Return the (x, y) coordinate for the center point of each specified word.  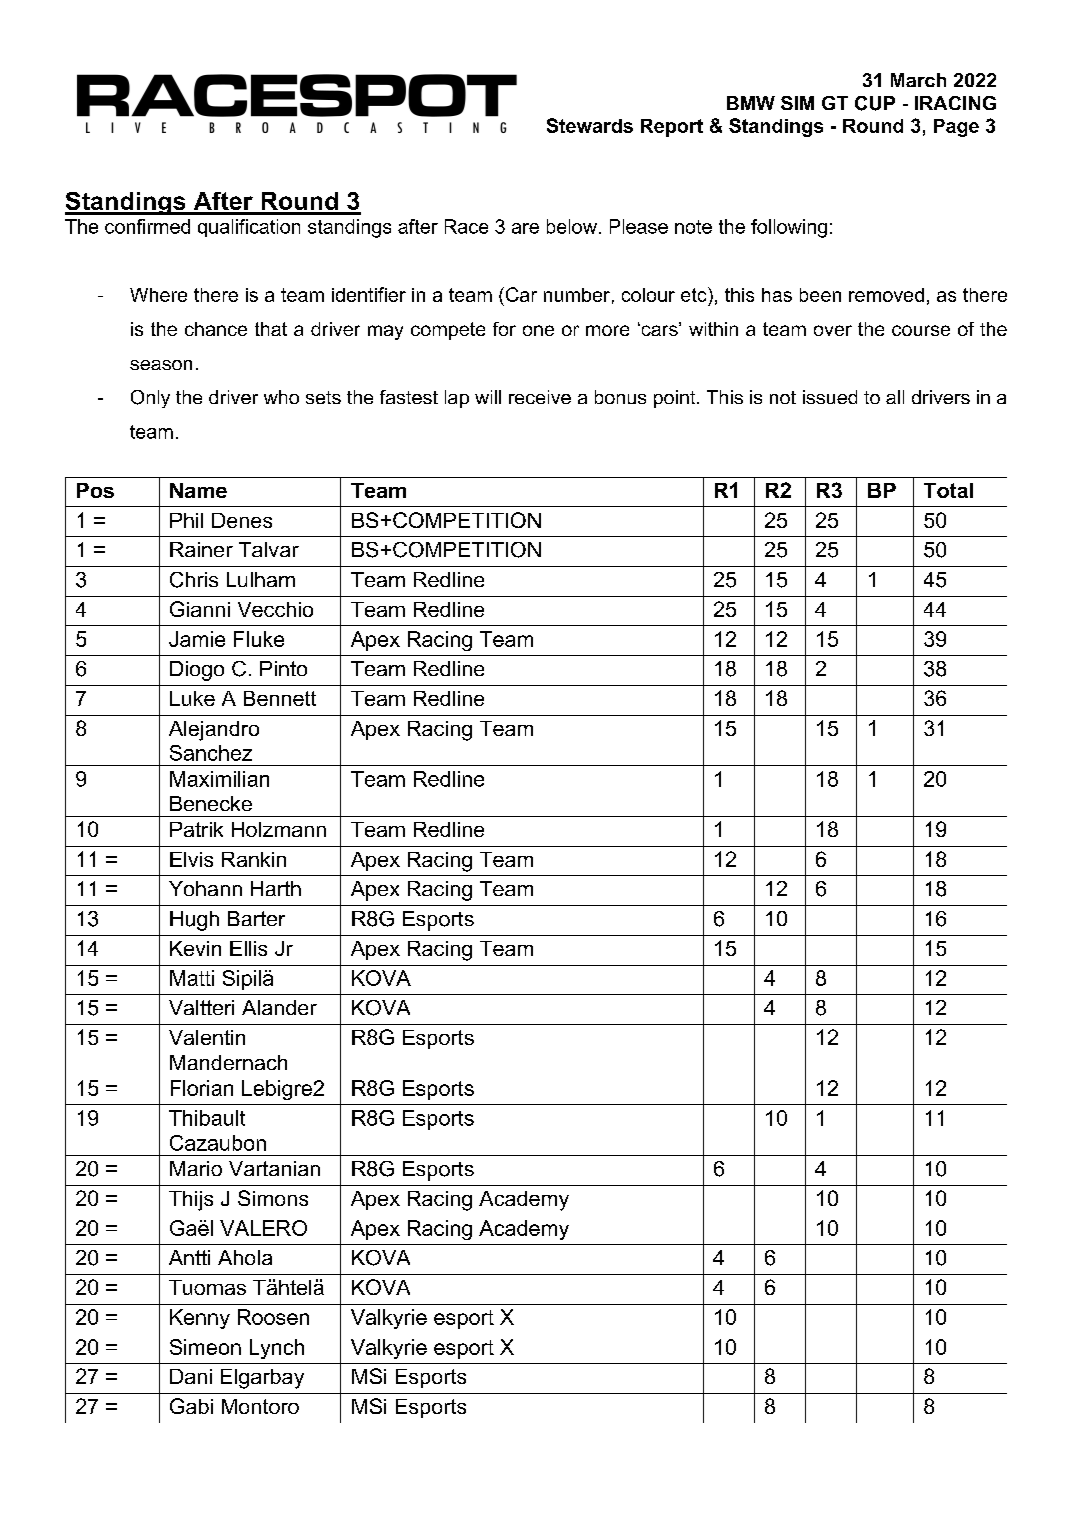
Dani (191, 1376)
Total (948, 490)
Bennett (280, 698)
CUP (875, 103)
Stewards (590, 125)
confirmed (147, 226)
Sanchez (211, 753)
